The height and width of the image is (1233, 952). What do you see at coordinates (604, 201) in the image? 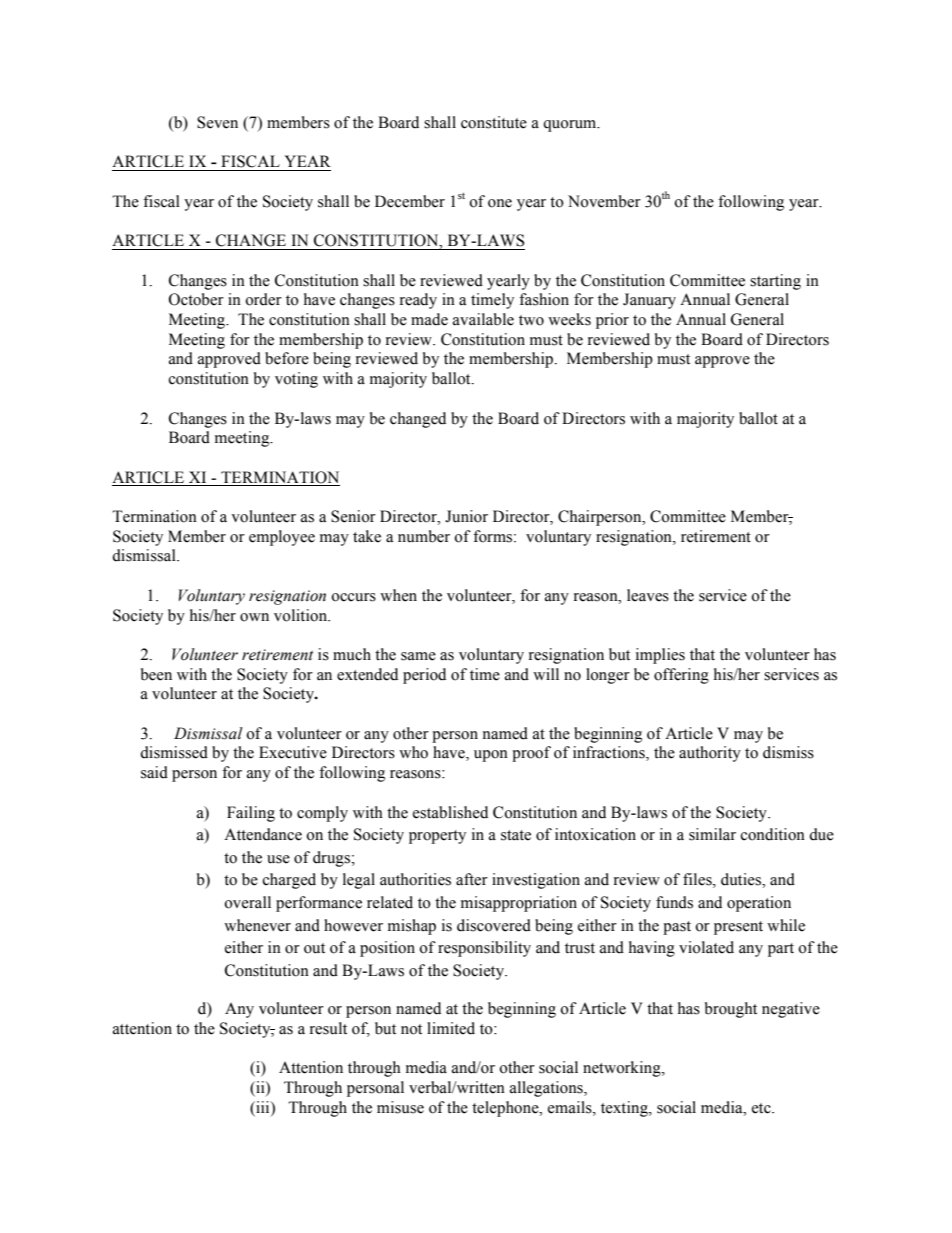
I see `November` at bounding box center [604, 201].
